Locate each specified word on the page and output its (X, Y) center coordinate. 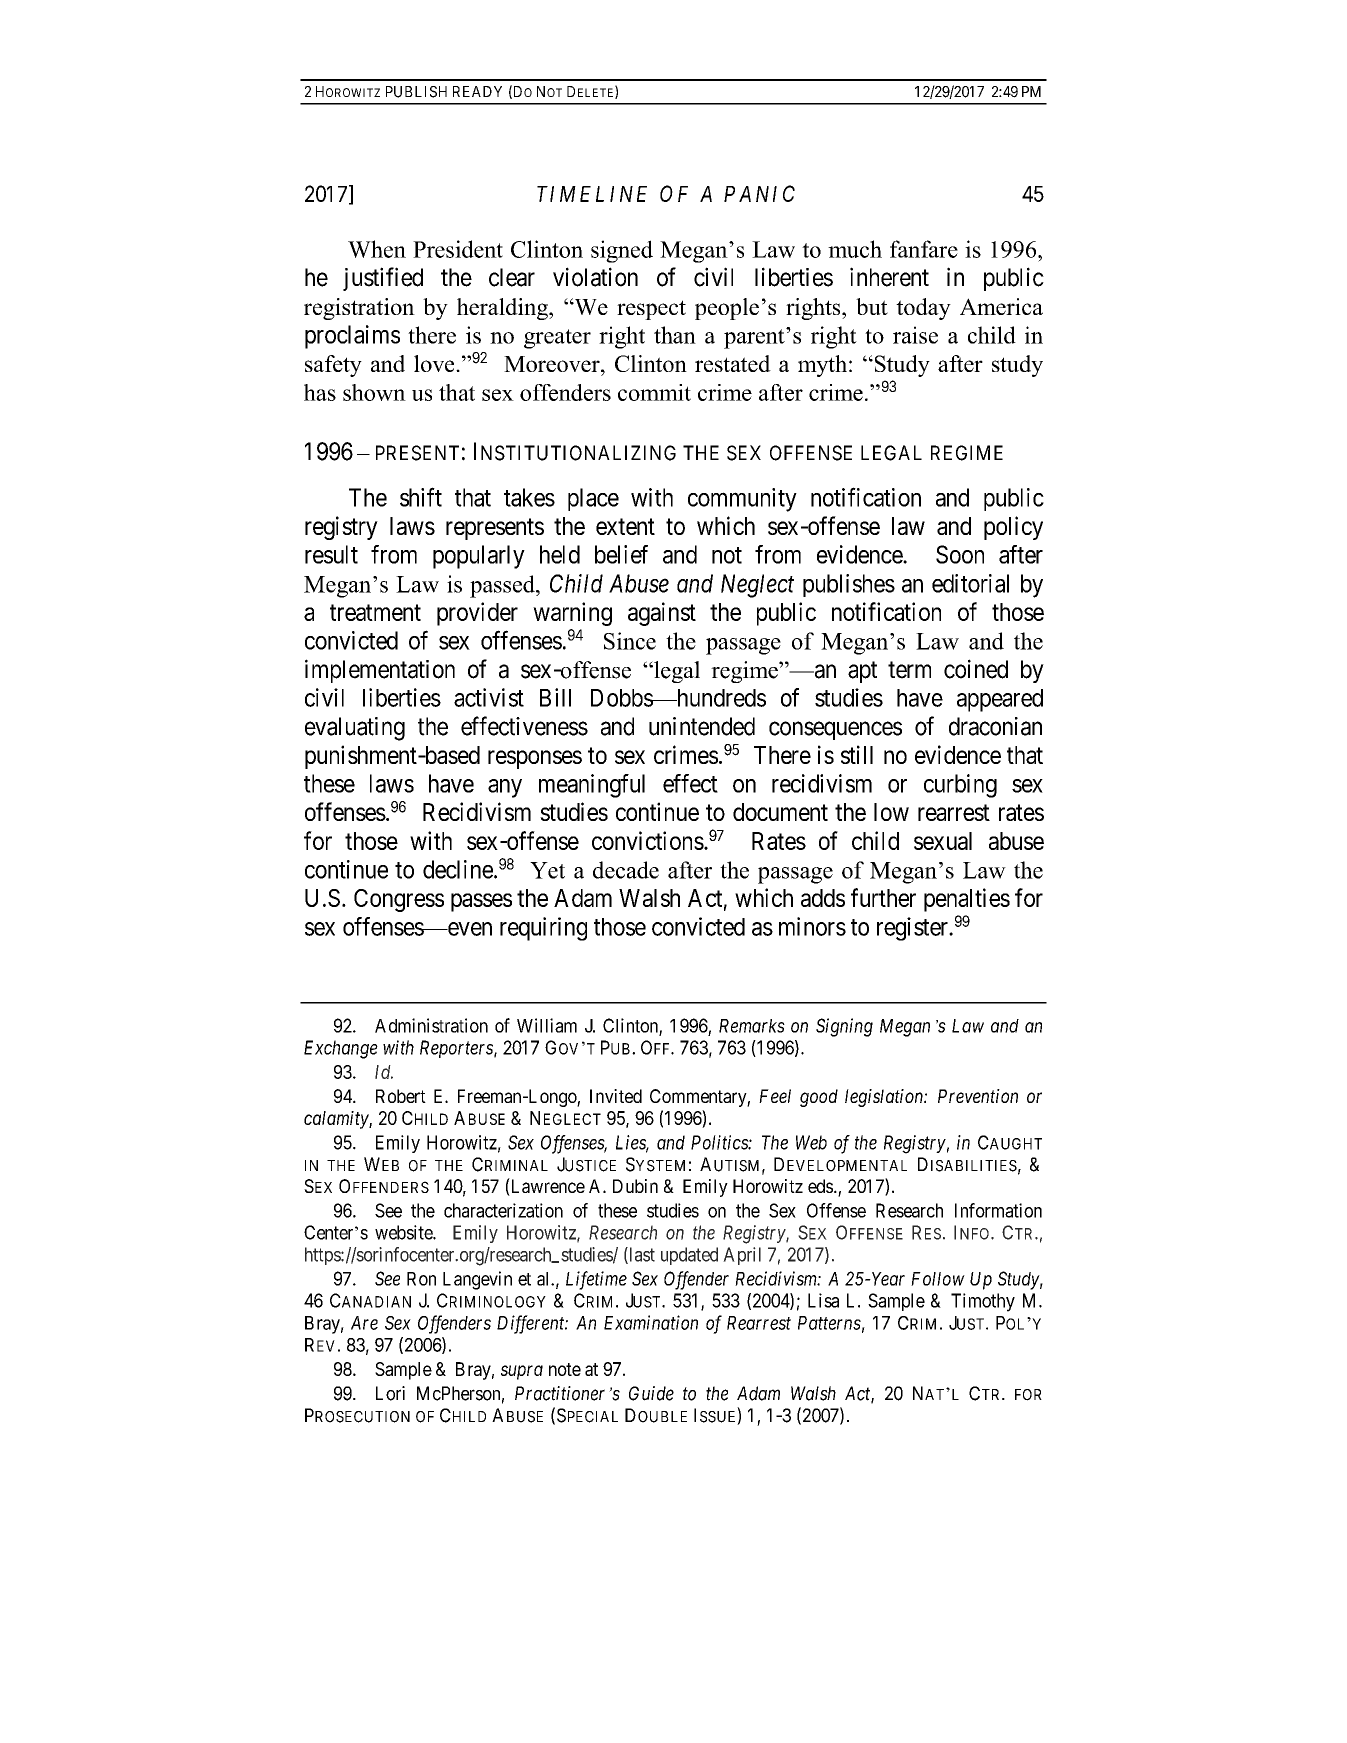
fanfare (924, 249)
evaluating (355, 729)
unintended (702, 726)
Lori (390, 1393)
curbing (960, 786)
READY (477, 91)
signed (622, 251)
